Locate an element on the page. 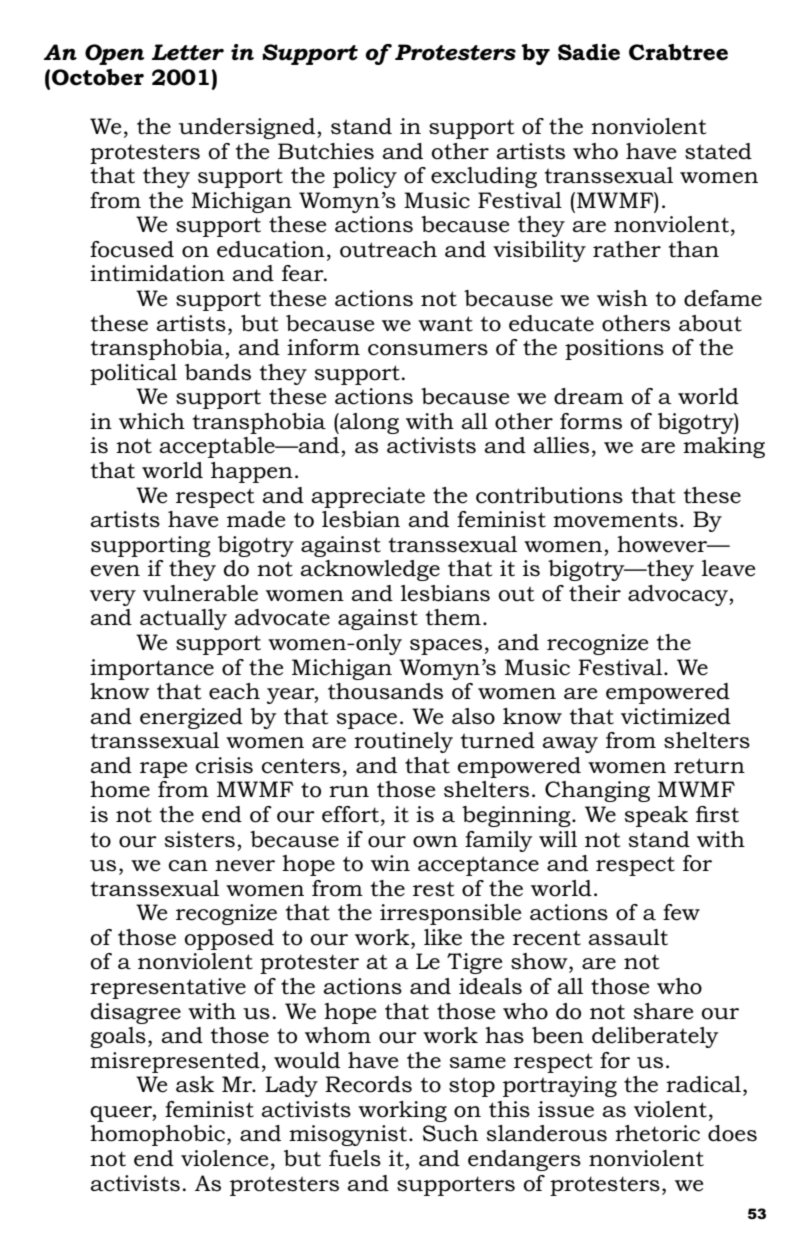 The image size is (811, 1253). Crabtree is located at coordinates (678, 52).
